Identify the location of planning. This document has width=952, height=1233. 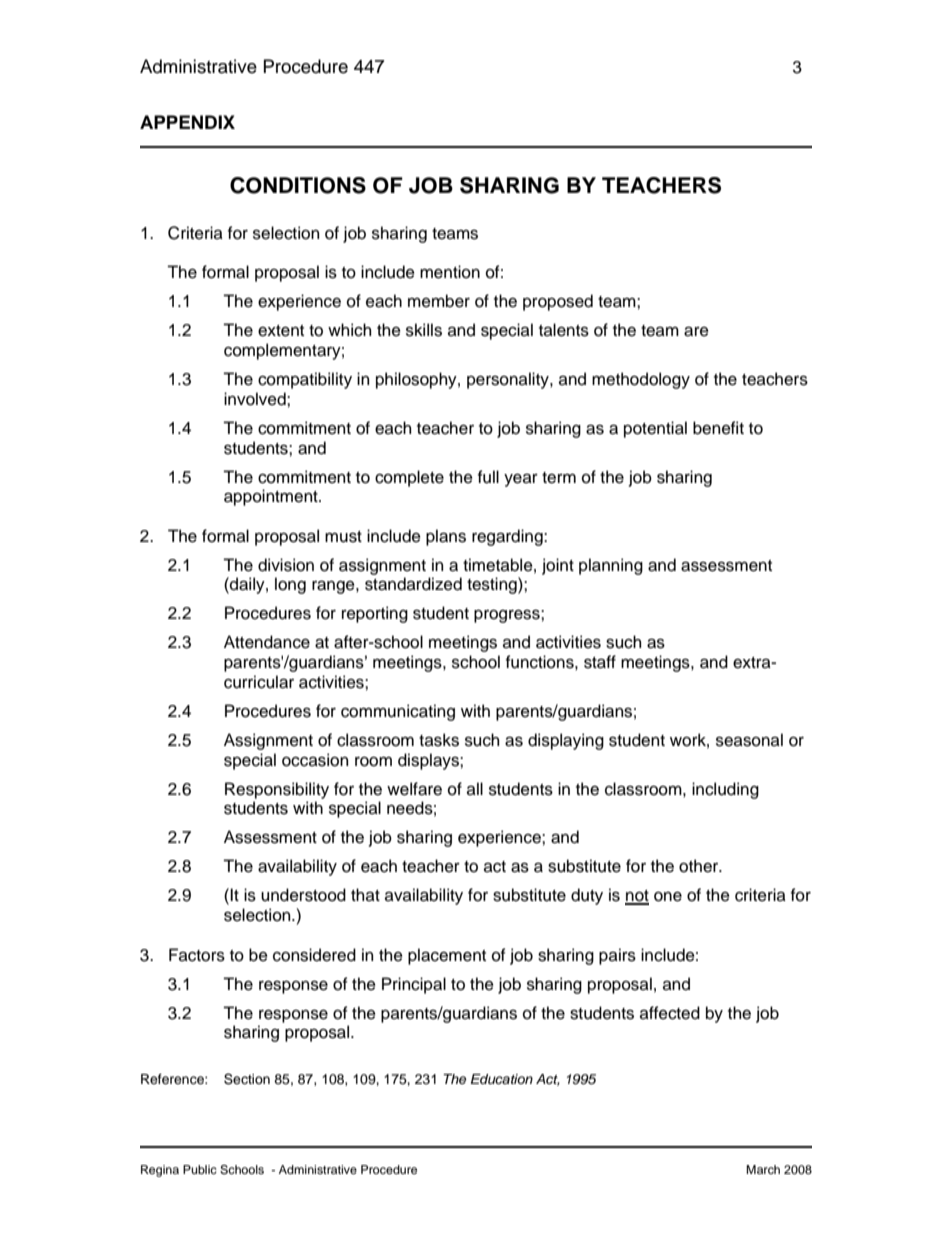
(611, 566).
